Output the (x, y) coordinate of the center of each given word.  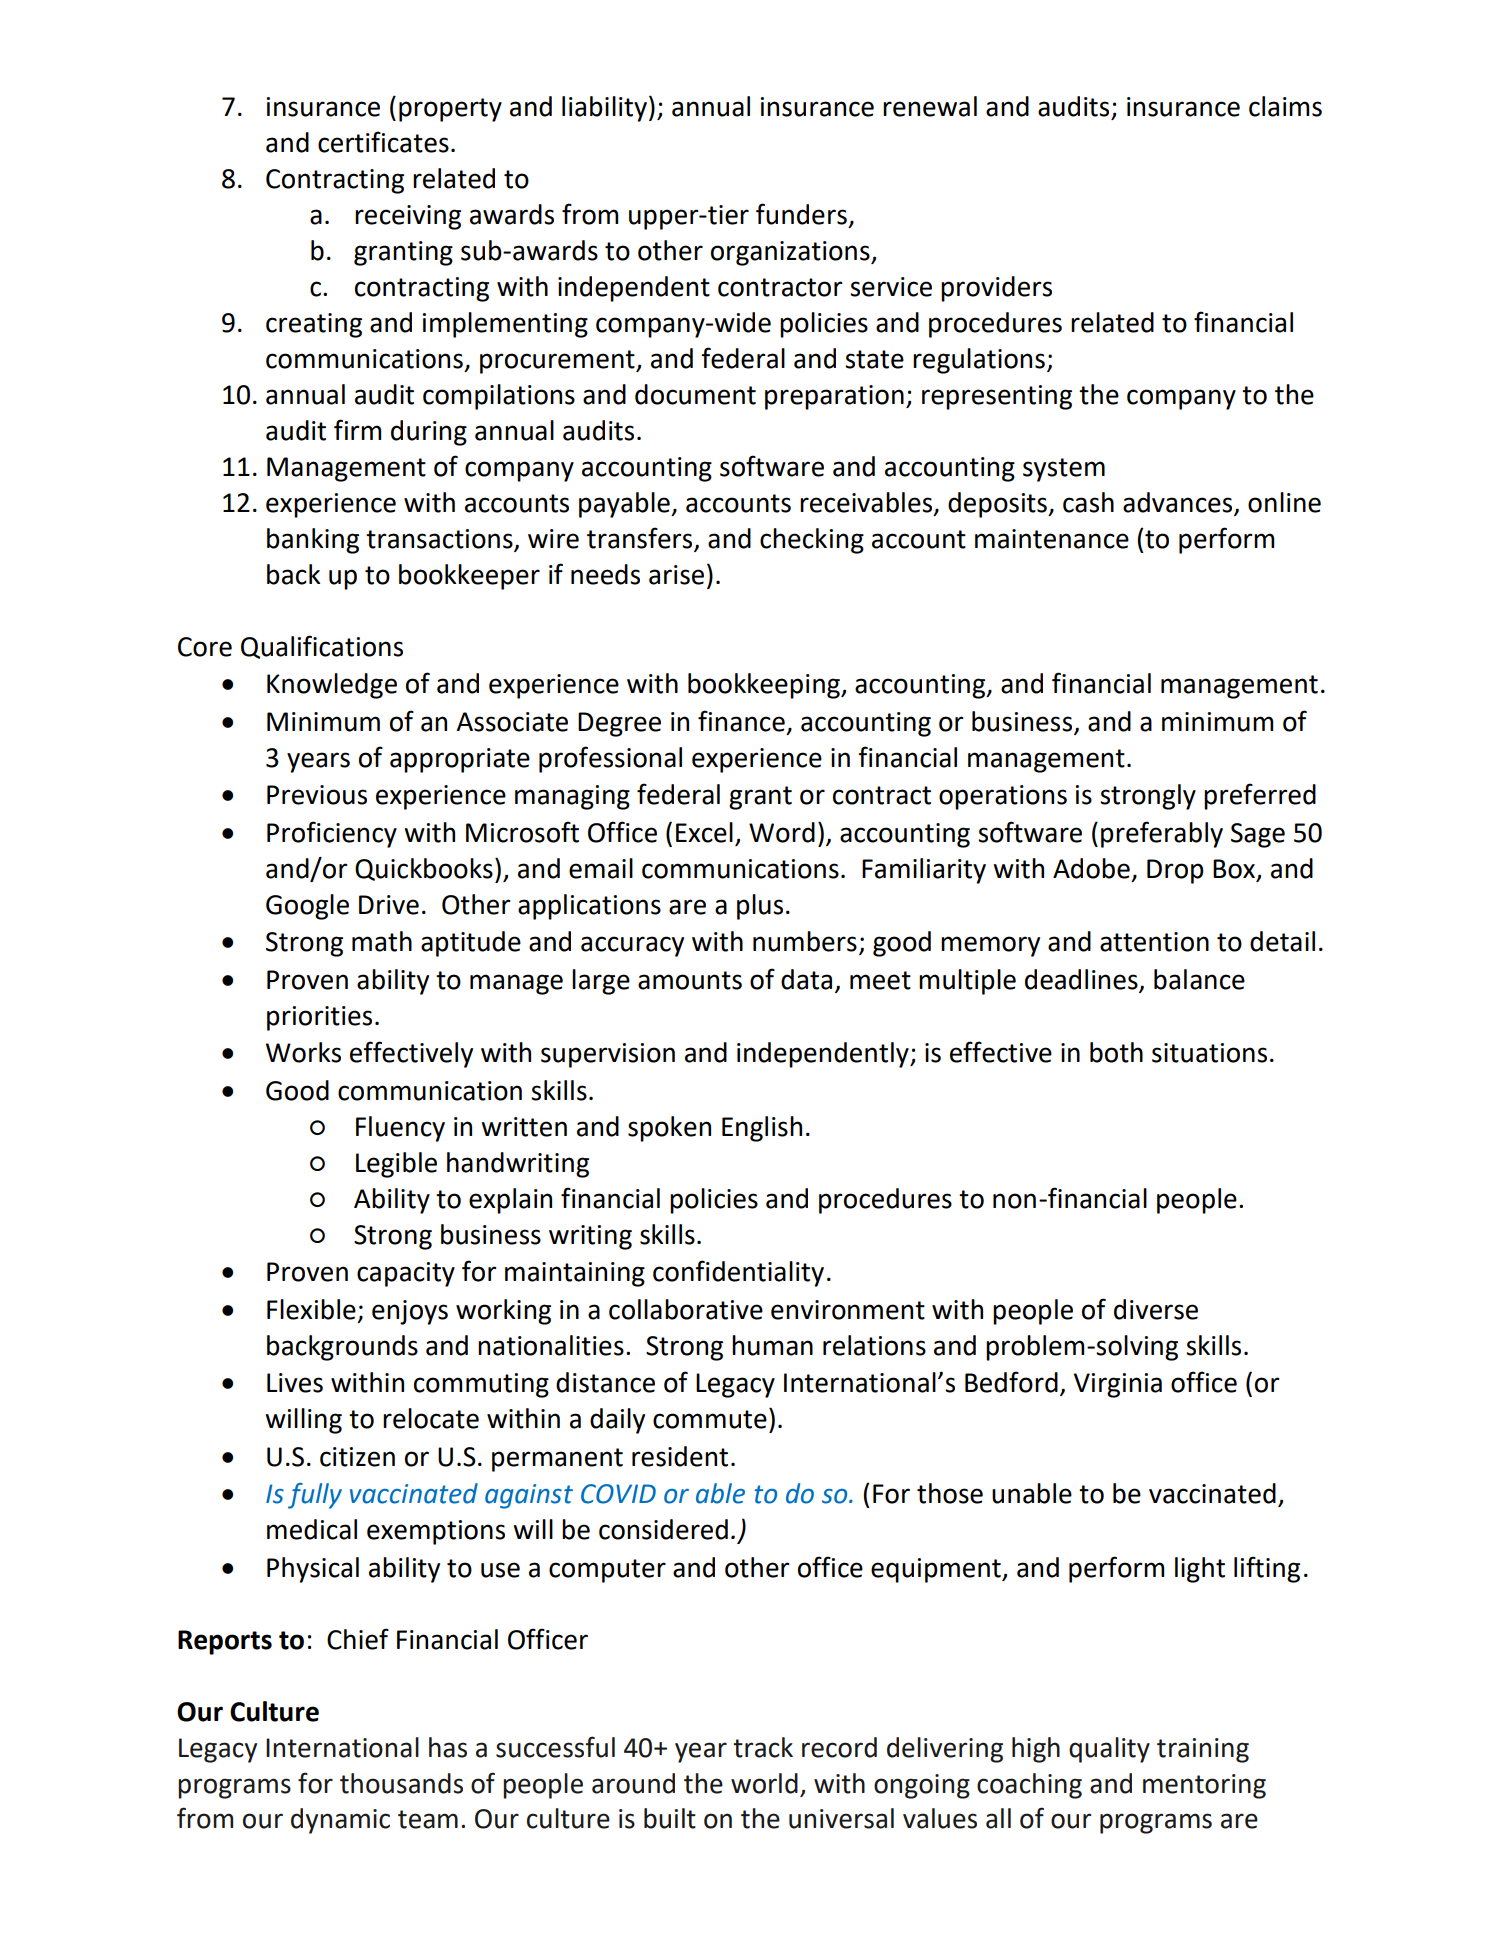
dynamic (340, 1821)
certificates (383, 142)
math (382, 941)
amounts (690, 980)
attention (1154, 942)
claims (1285, 106)
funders (801, 214)
